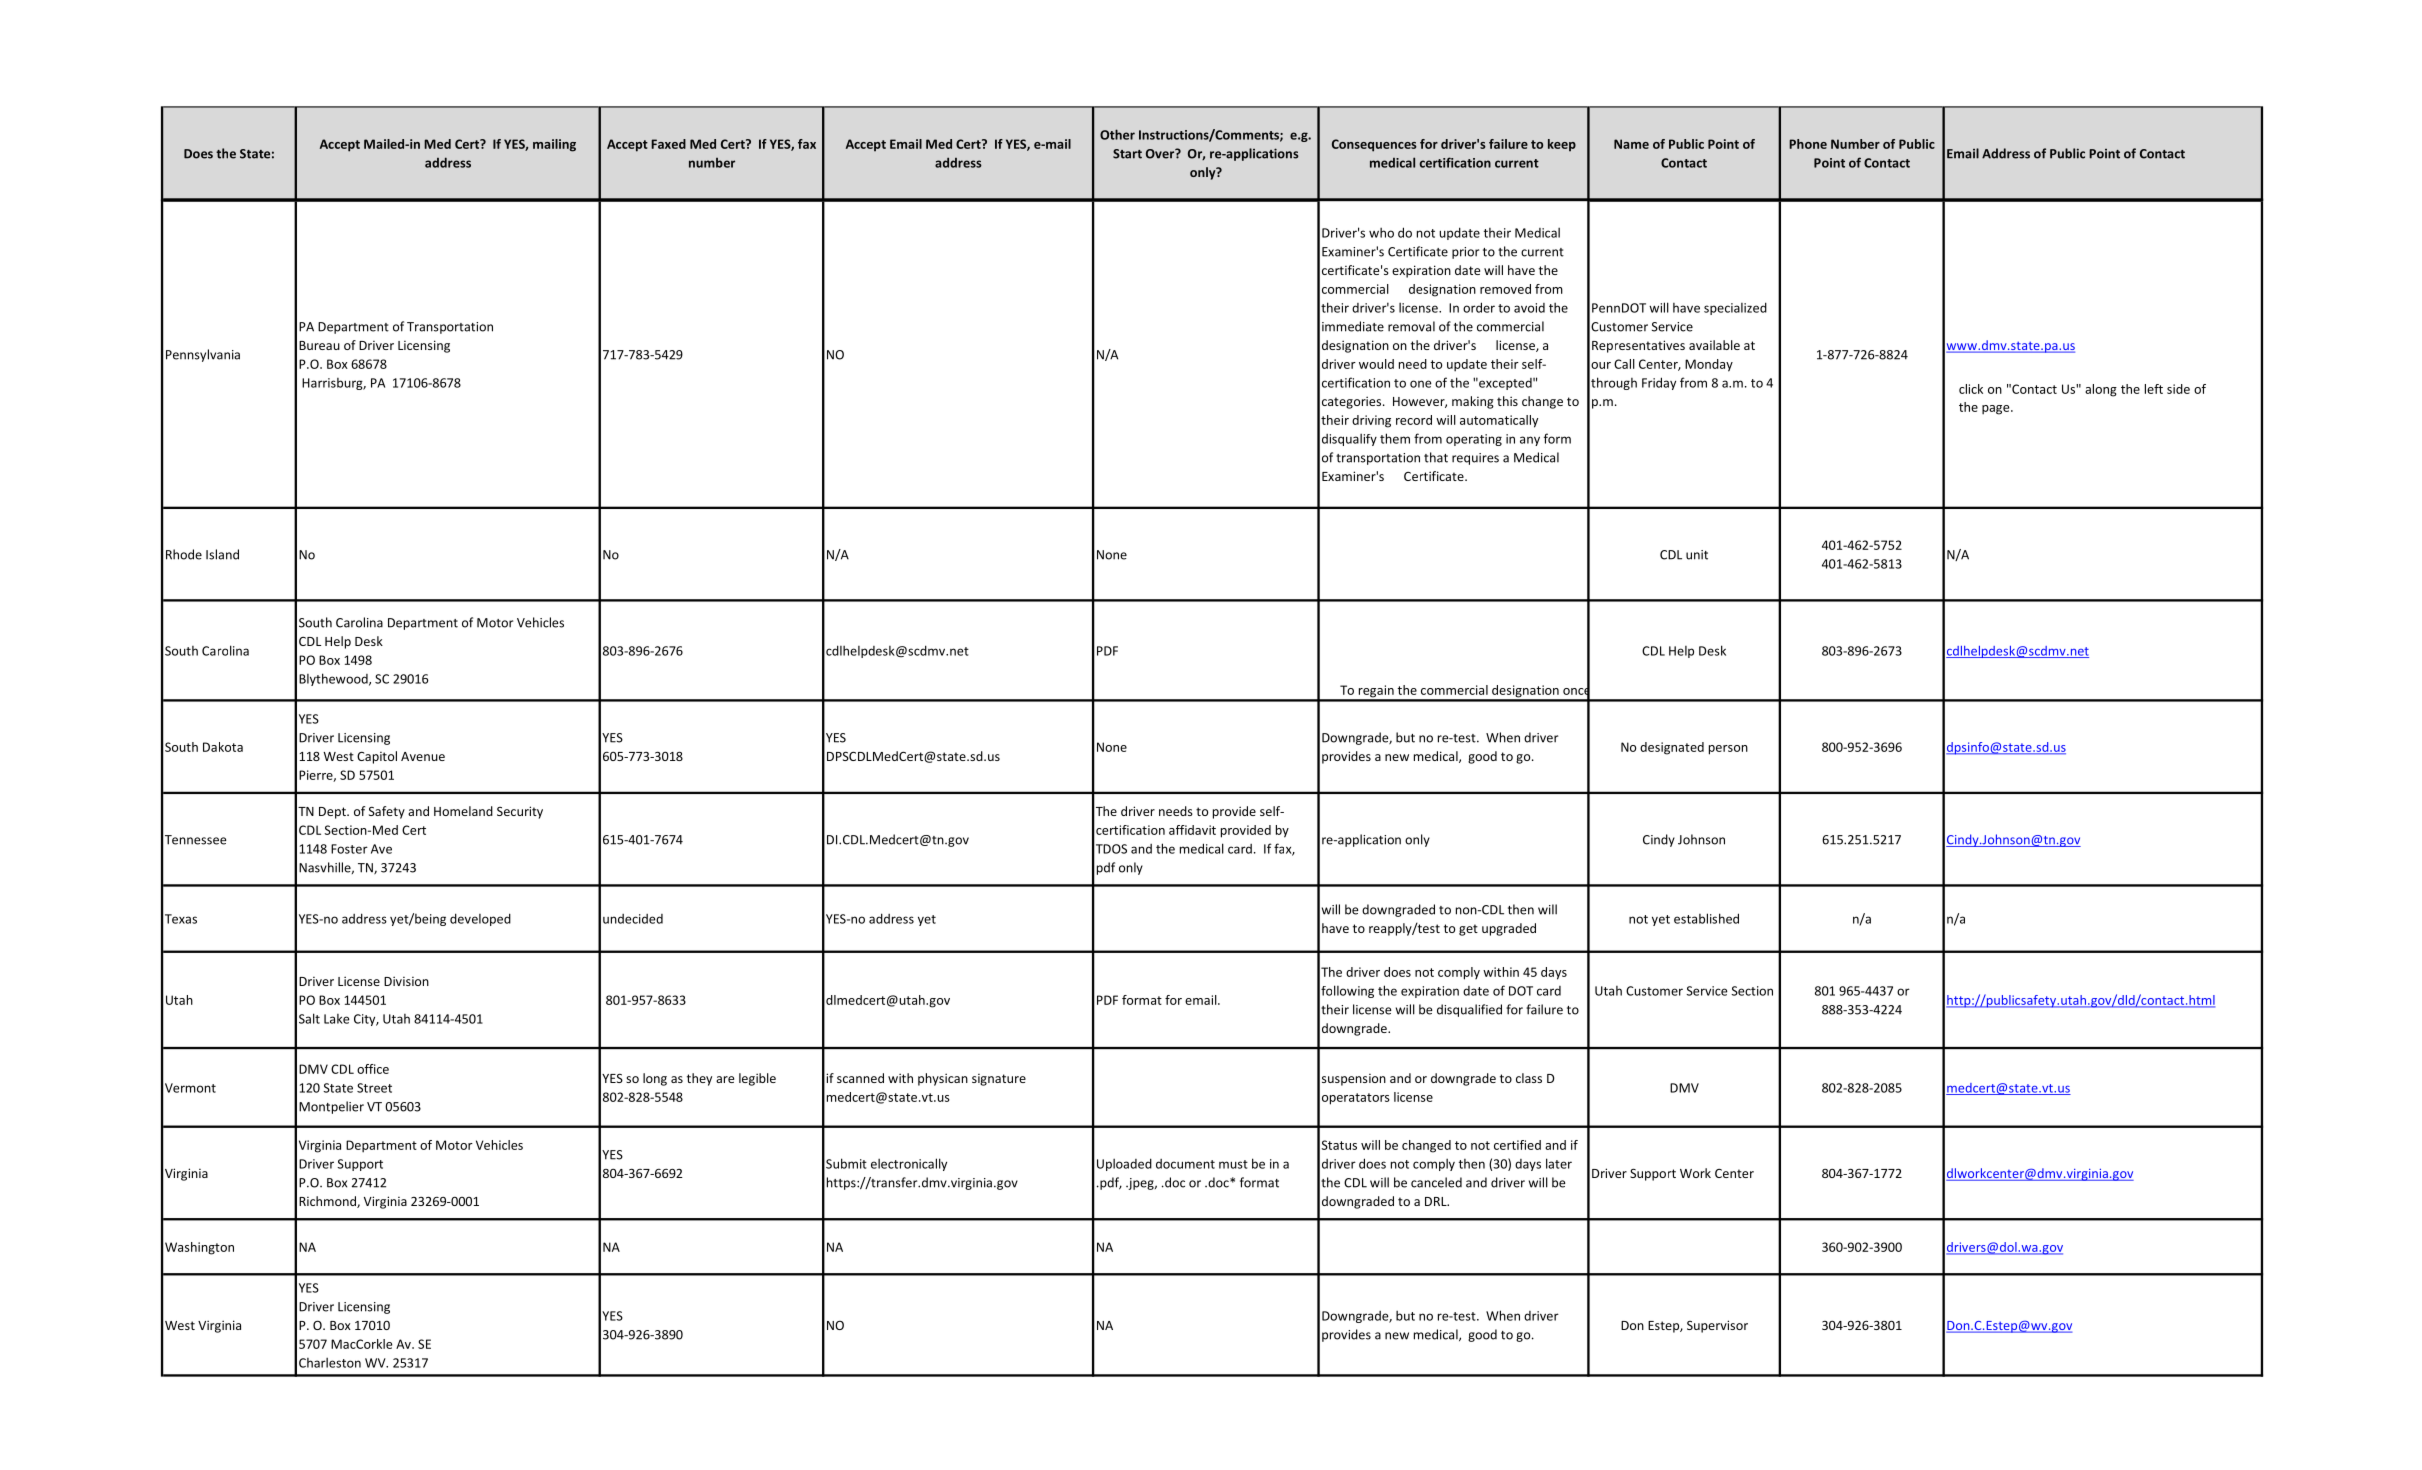  What do you see at coordinates (1468, 930) in the image?
I see `get` at bounding box center [1468, 930].
